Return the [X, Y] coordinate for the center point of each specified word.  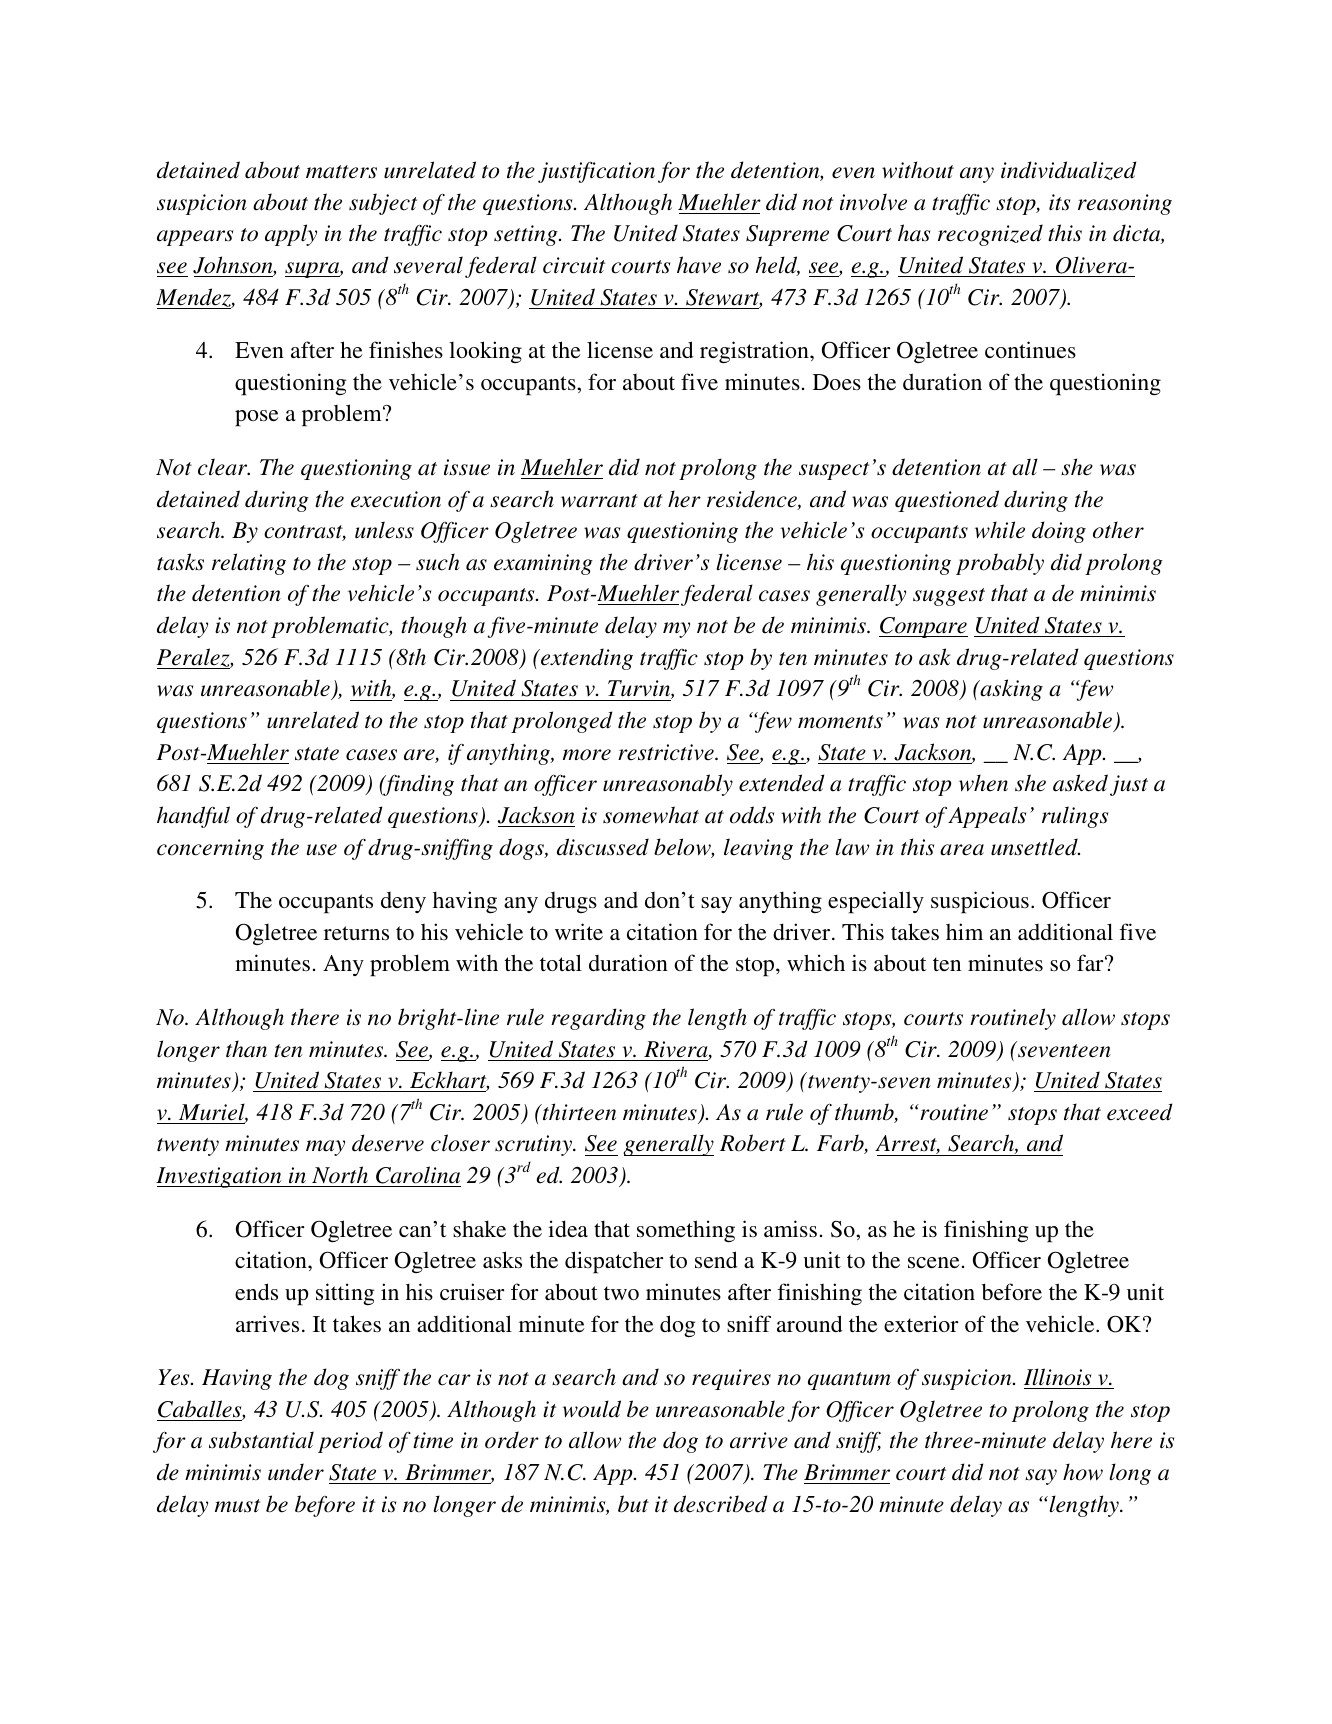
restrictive [667, 752]
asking [1010, 690]
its [1059, 202]
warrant [599, 501]
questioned [947, 501]
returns [356, 933]
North [340, 1176]
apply [291, 235]
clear [224, 467]
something [686, 1231]
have [699, 265]
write [579, 931]
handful [193, 817]
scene [934, 1263]
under [296, 1472]
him [964, 931]
